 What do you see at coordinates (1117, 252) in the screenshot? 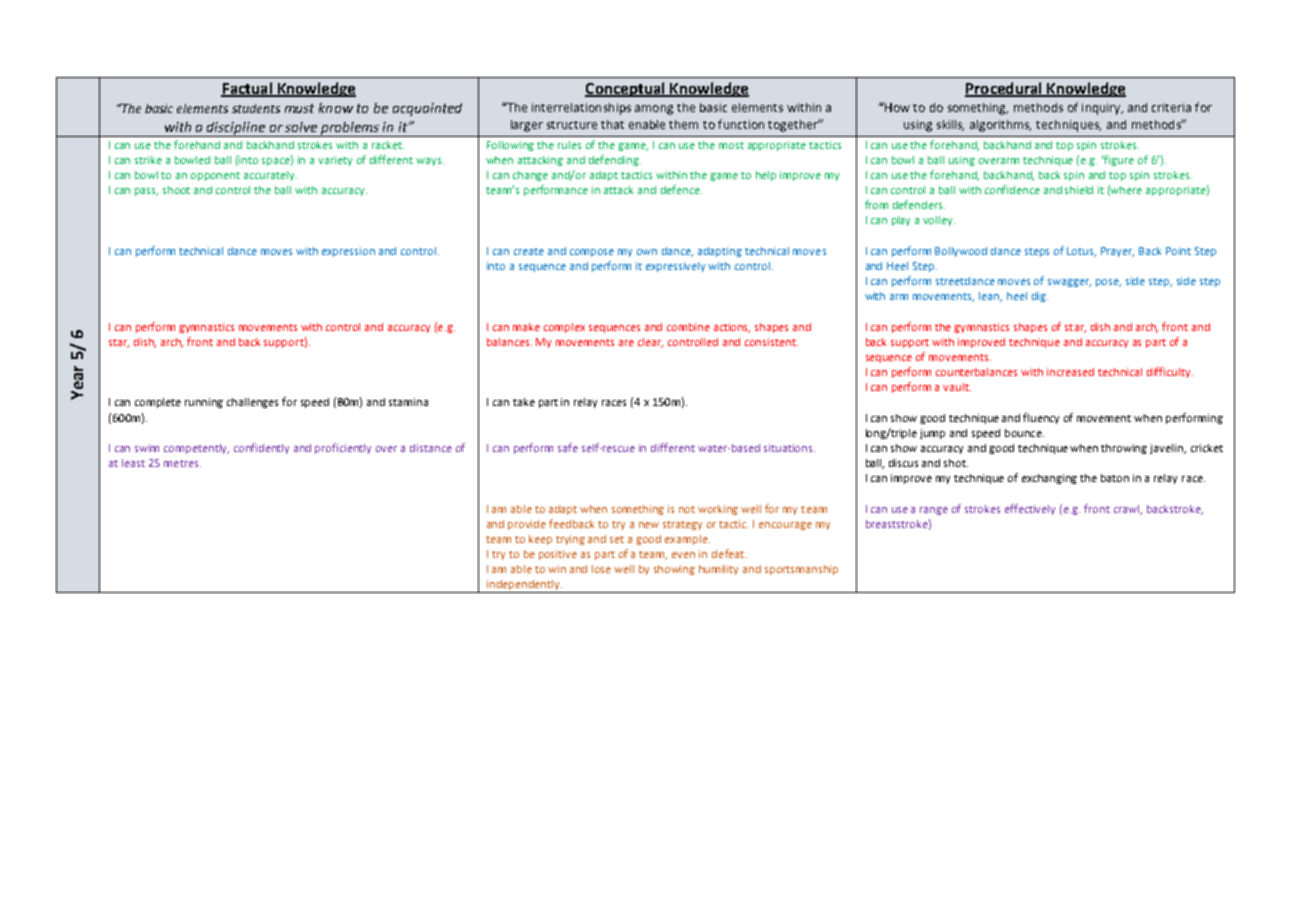
I see `Prayer` at bounding box center [1117, 252].
